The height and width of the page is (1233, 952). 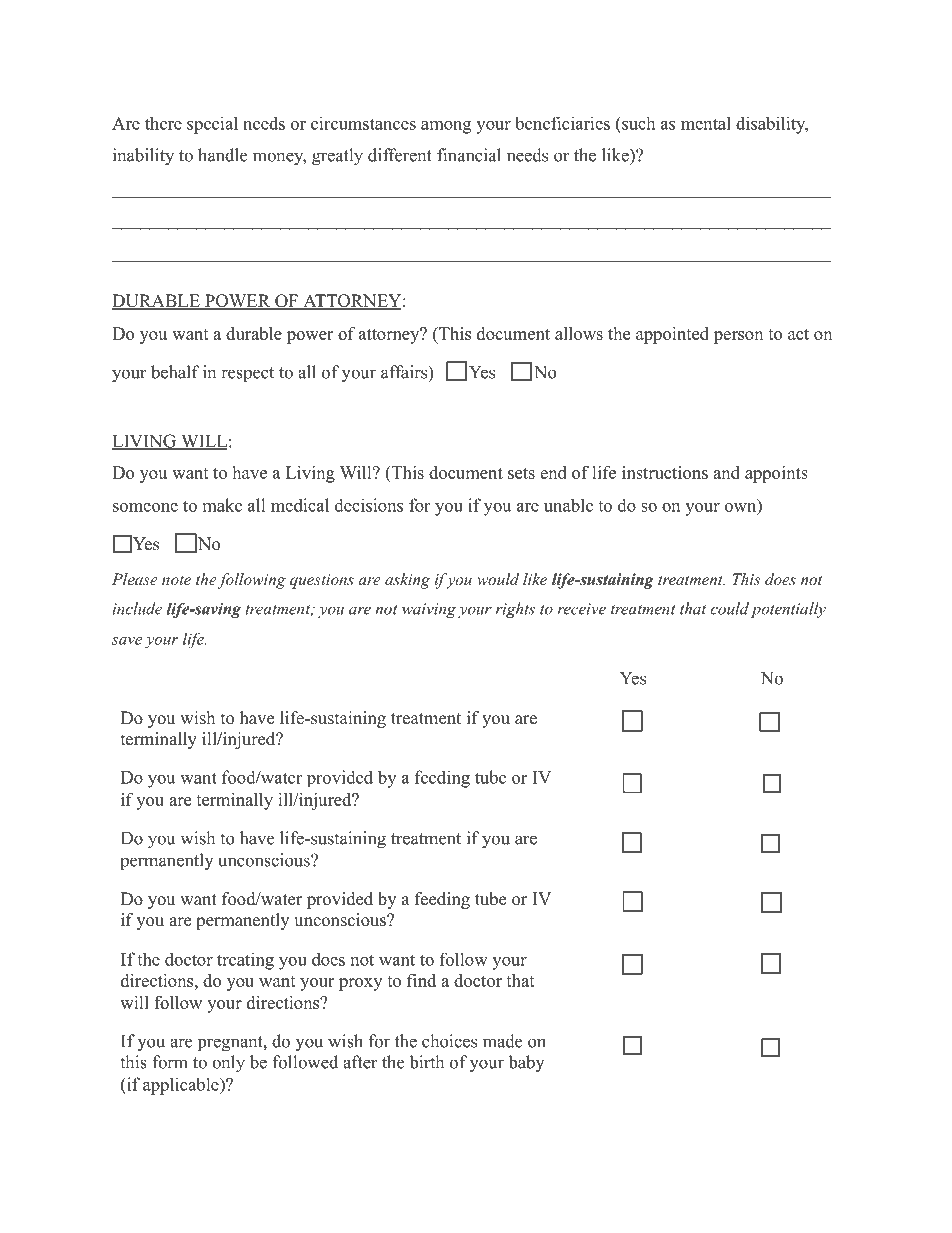 What do you see at coordinates (228, 1064) in the page?
I see `only` at bounding box center [228, 1064].
